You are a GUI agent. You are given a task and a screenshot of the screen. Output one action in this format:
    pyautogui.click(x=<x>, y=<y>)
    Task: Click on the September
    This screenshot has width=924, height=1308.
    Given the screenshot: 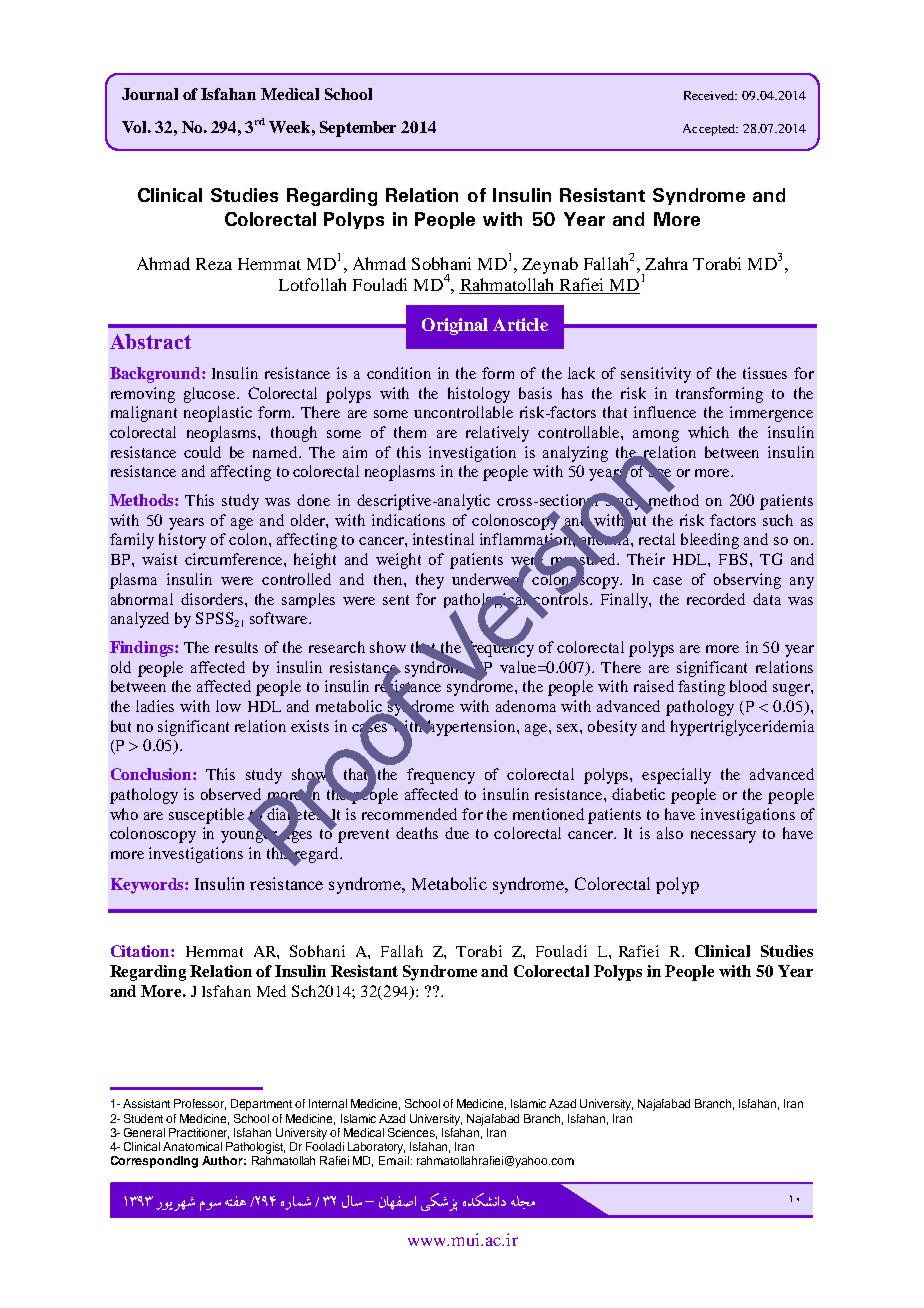 What is the action you would take?
    pyautogui.click(x=358, y=129)
